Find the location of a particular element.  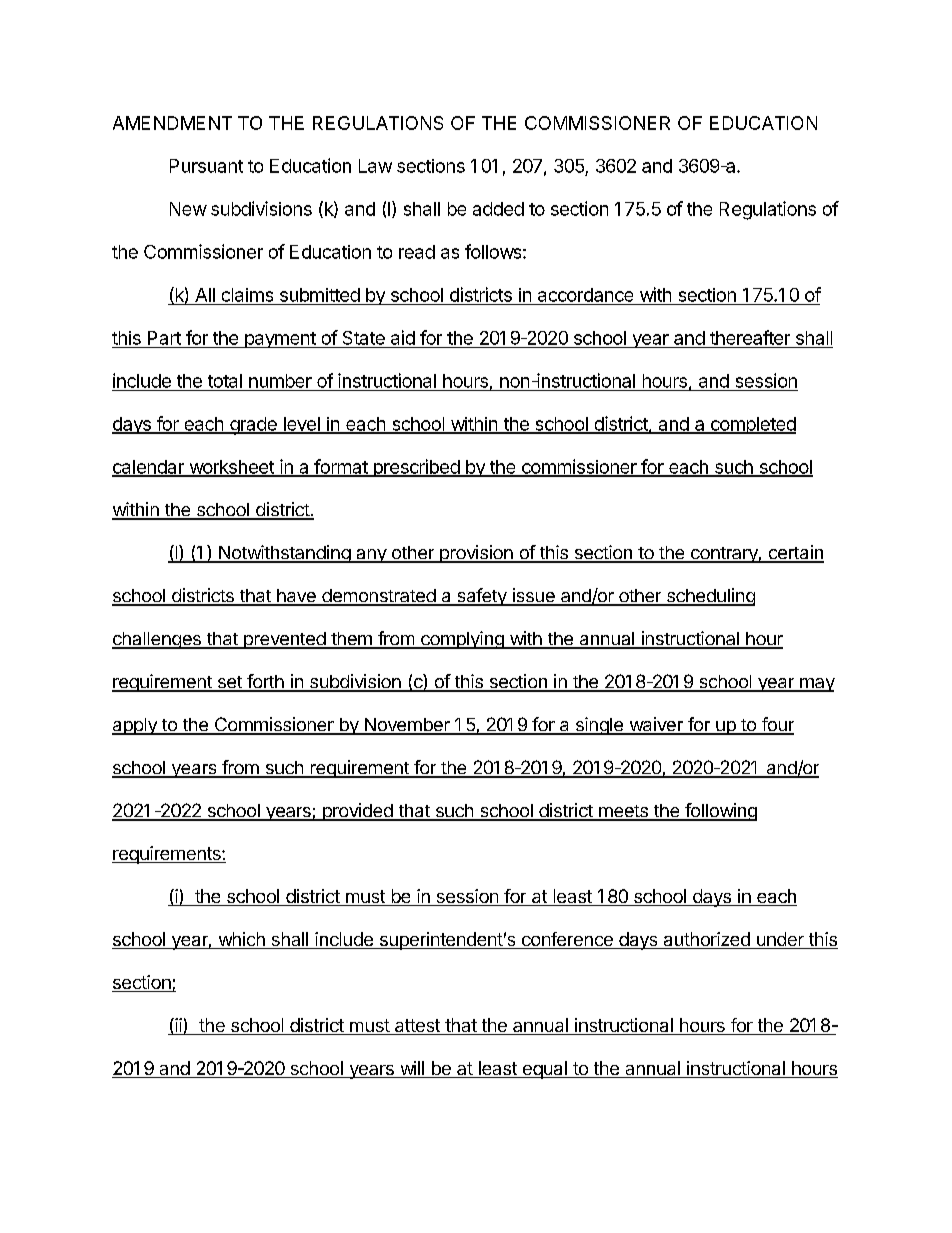

which is located at coordinates (241, 940).
